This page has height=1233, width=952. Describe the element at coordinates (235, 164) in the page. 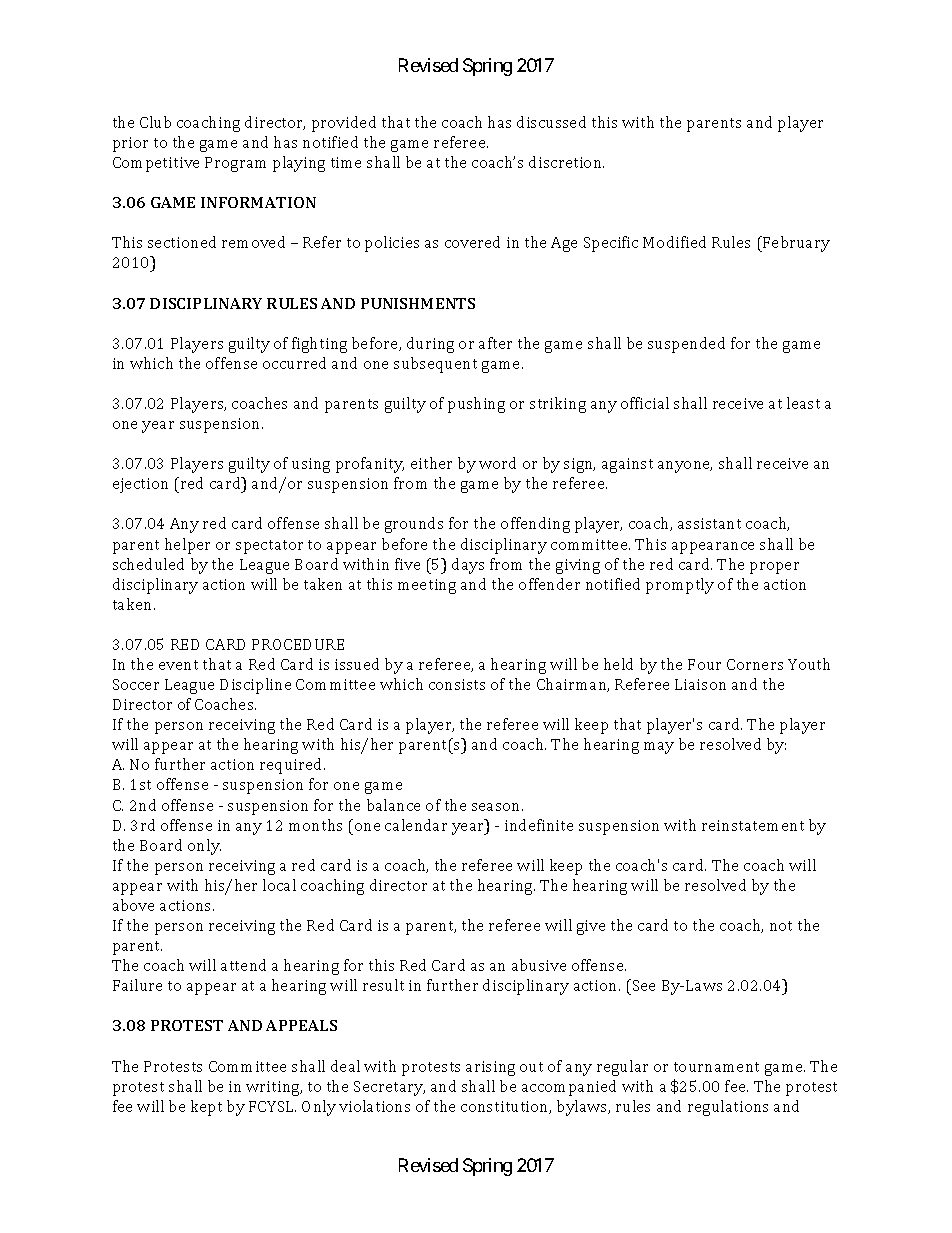

I see `Program` at that location.
